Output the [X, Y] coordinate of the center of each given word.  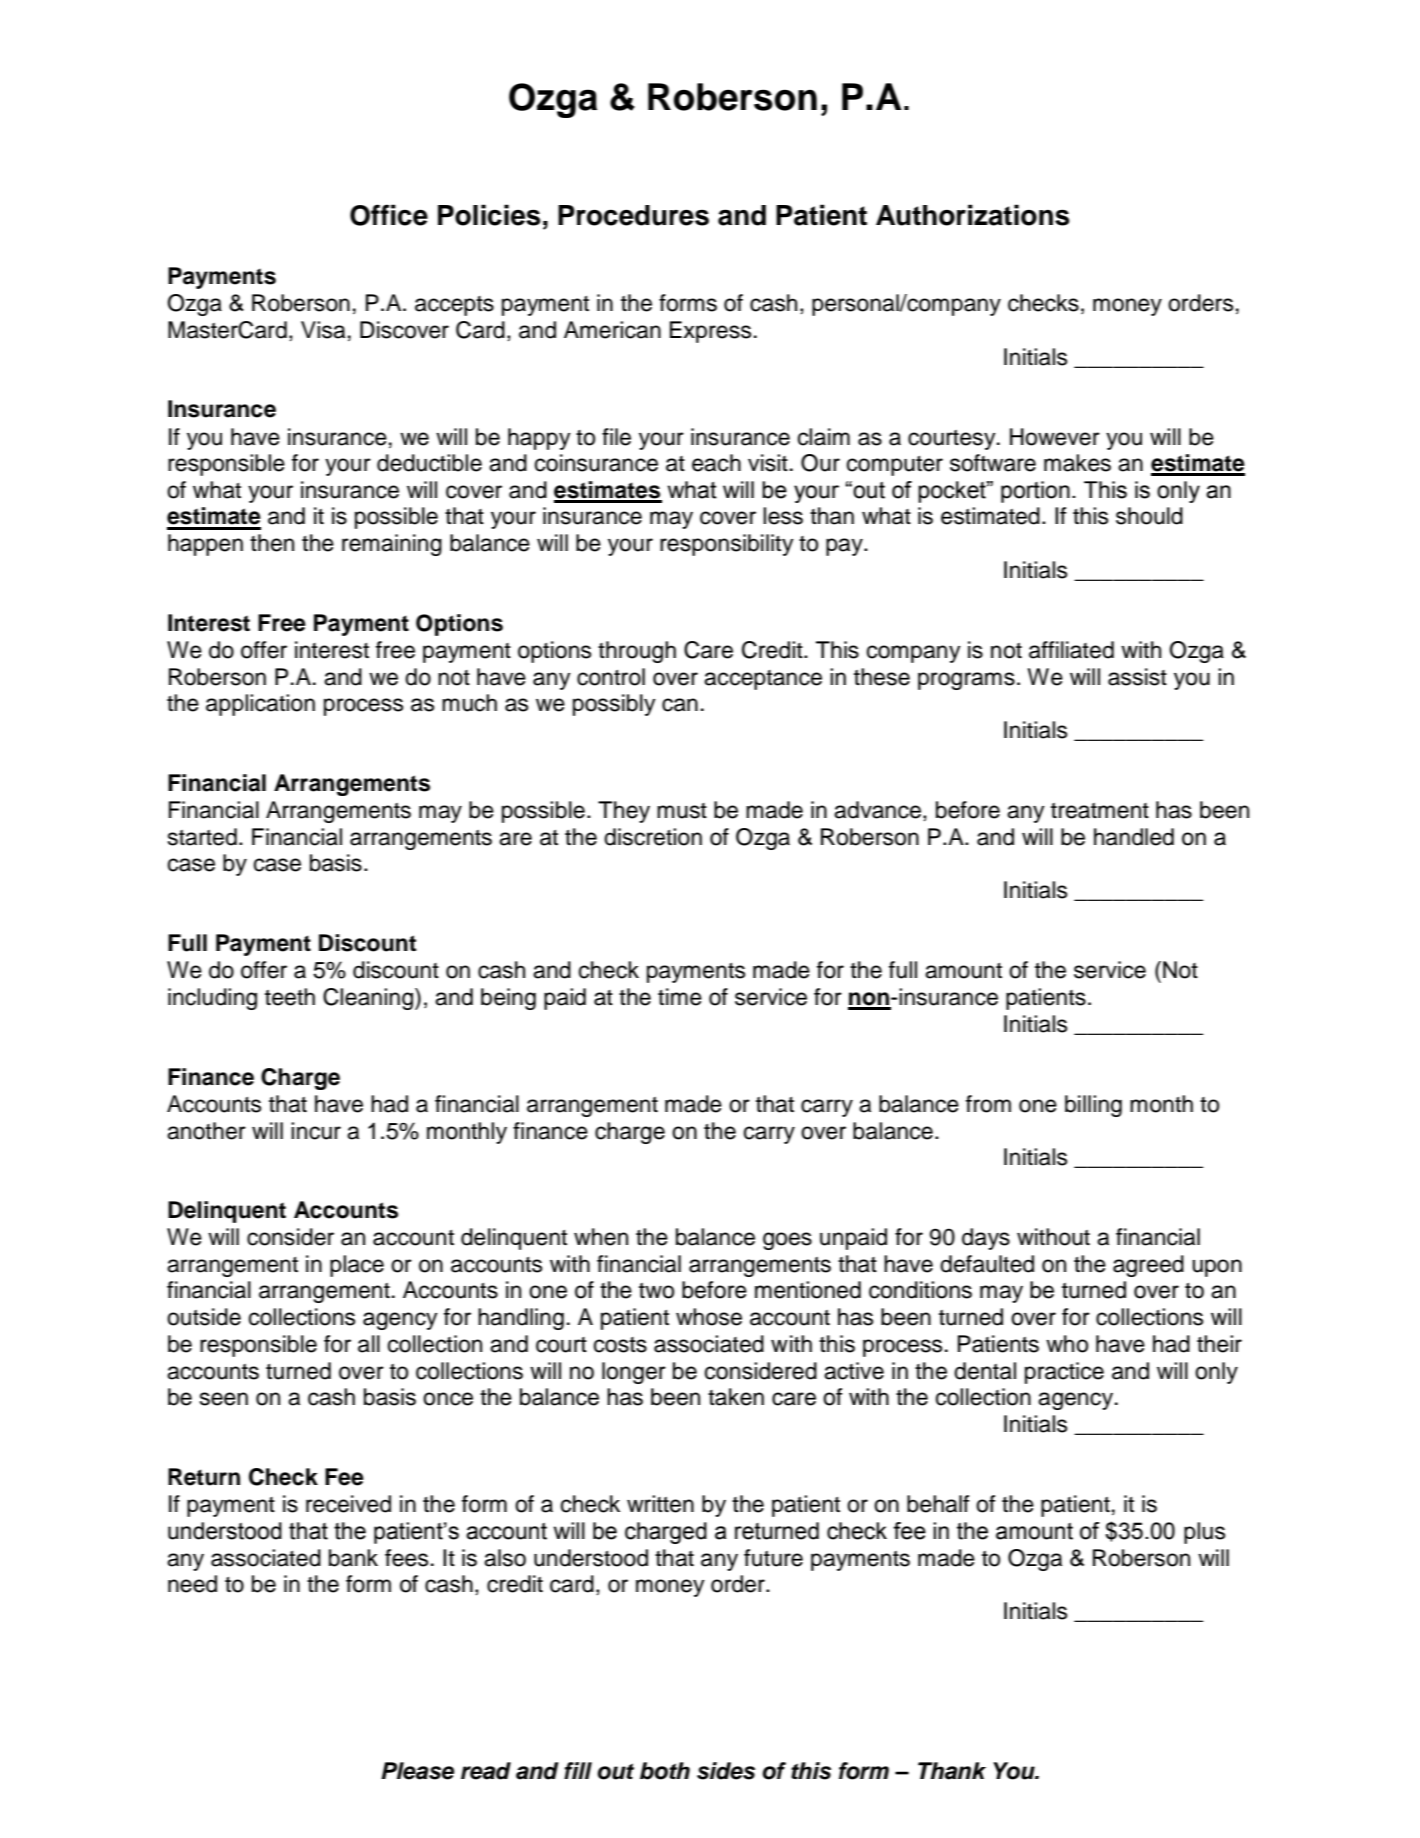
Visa [323, 330]
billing [1093, 1106]
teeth [290, 997]
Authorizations [972, 215]
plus [1204, 1533]
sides [726, 1771]
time [680, 997]
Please [417, 1771]
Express [710, 332]
